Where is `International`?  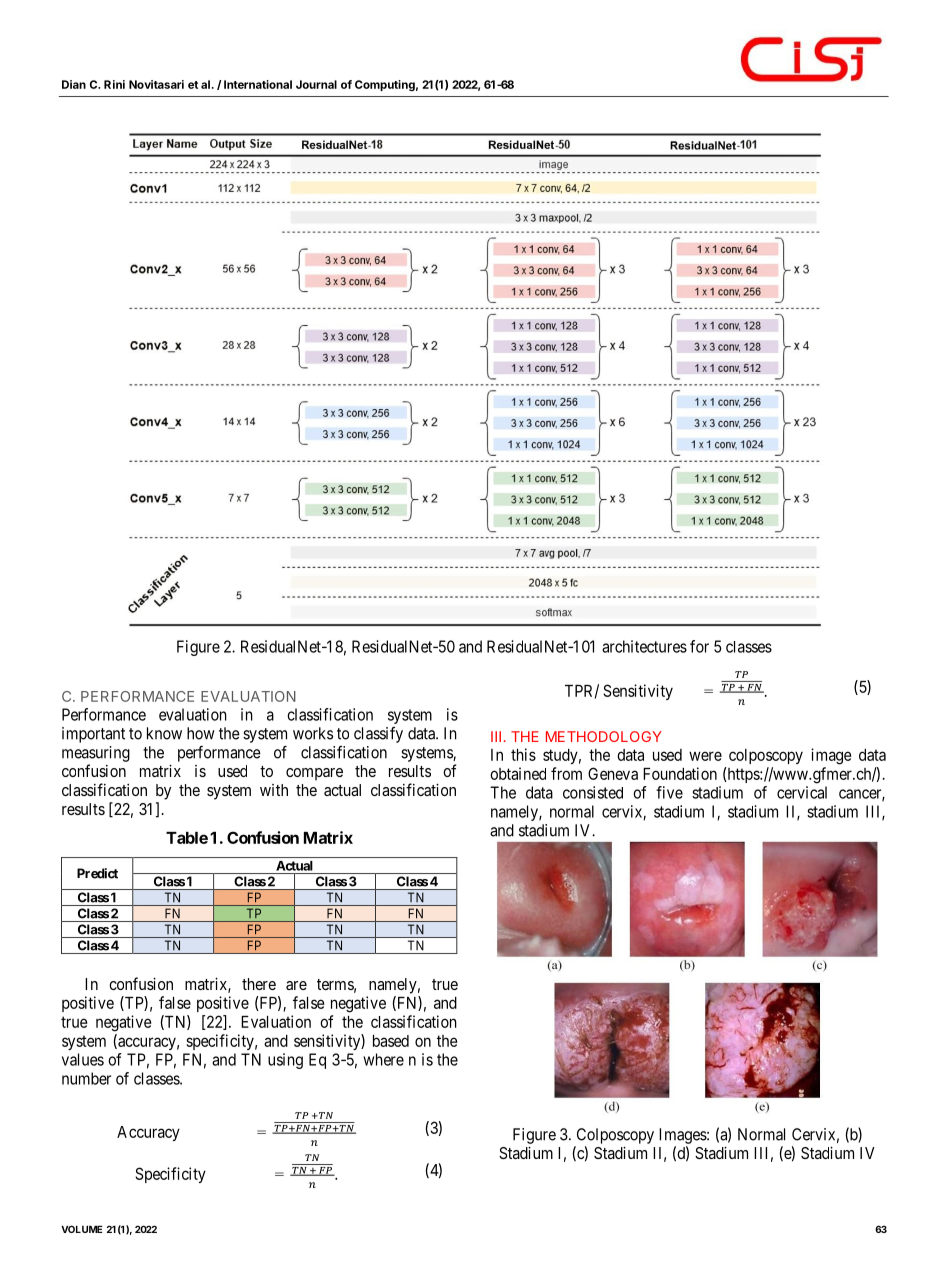 International is located at coordinates (258, 84).
